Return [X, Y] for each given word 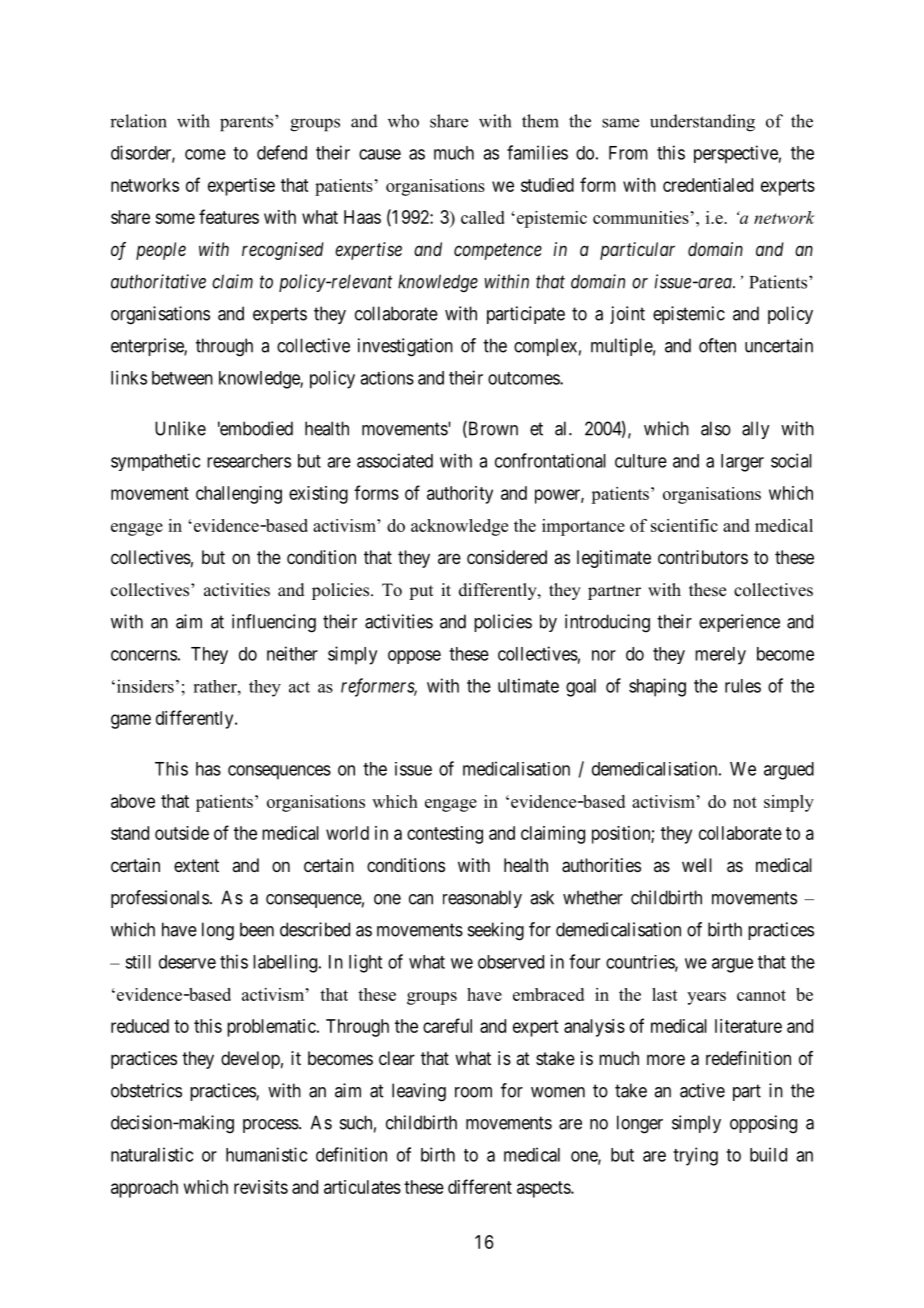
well [697, 865]
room [473, 1092]
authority [460, 495]
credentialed [708, 185]
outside [182, 833]
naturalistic [152, 1154]
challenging [239, 495]
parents [248, 123]
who [403, 121]
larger [742, 463]
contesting [445, 835]
